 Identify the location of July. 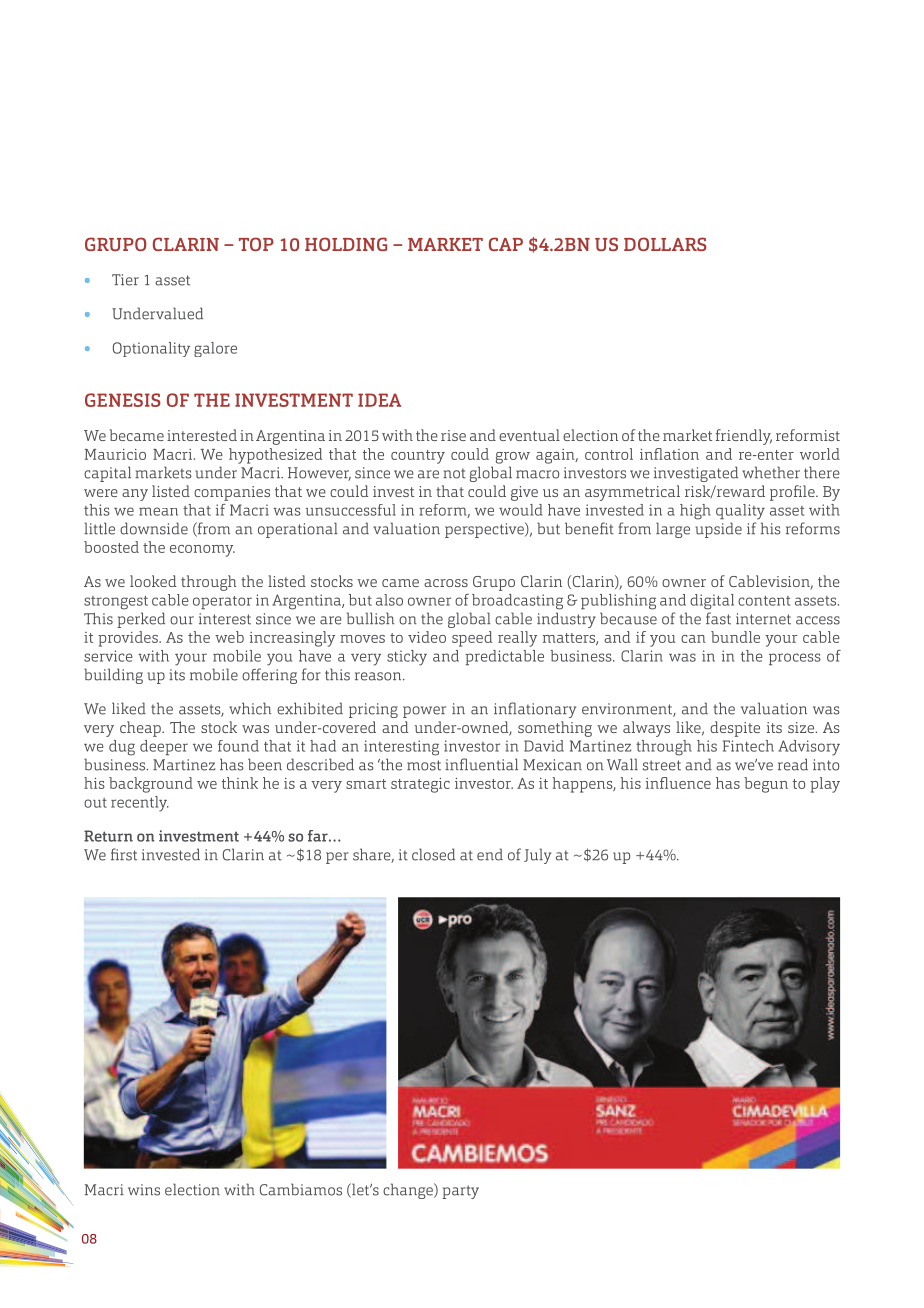
(537, 856).
